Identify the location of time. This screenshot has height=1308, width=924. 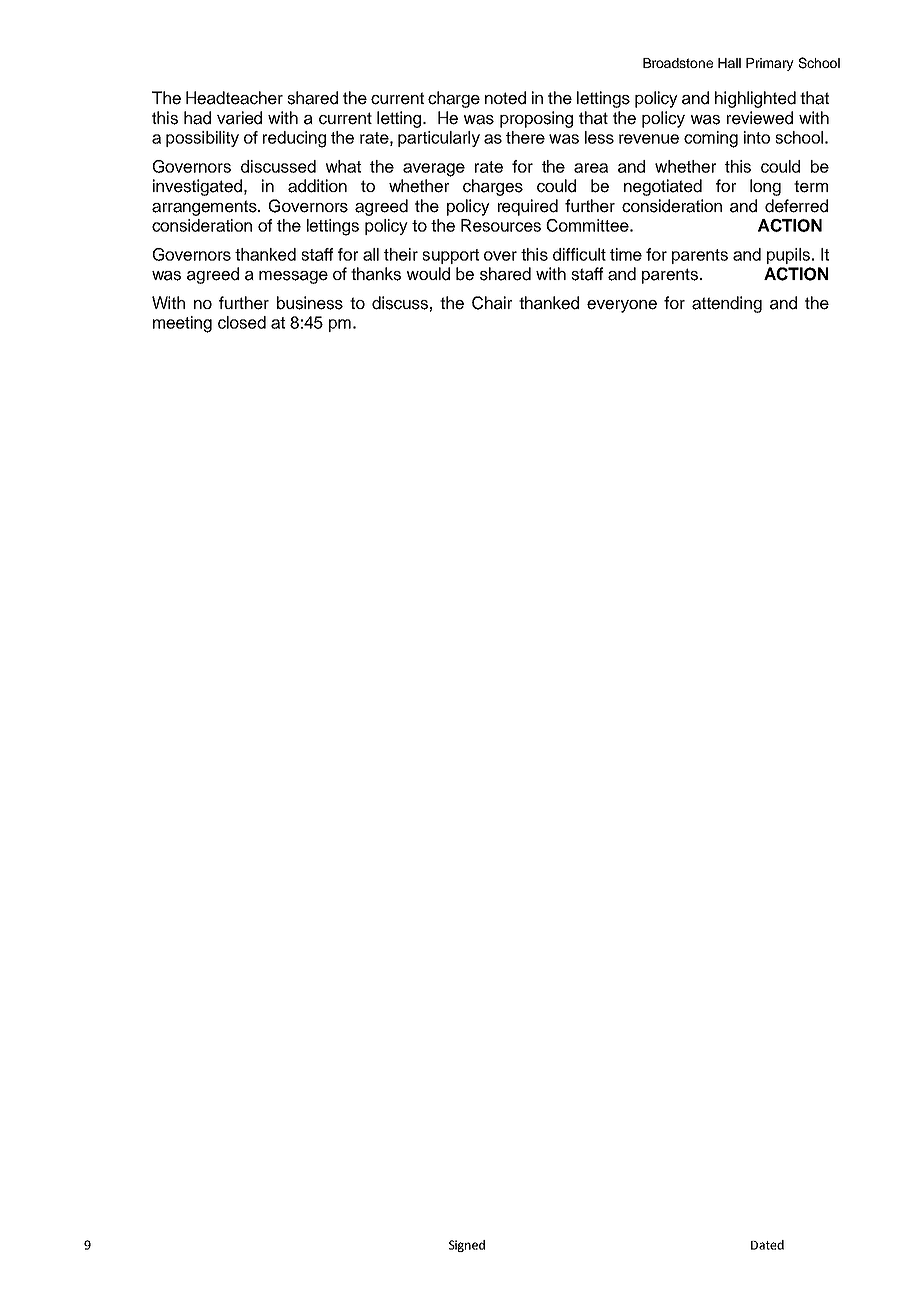
(626, 254).
